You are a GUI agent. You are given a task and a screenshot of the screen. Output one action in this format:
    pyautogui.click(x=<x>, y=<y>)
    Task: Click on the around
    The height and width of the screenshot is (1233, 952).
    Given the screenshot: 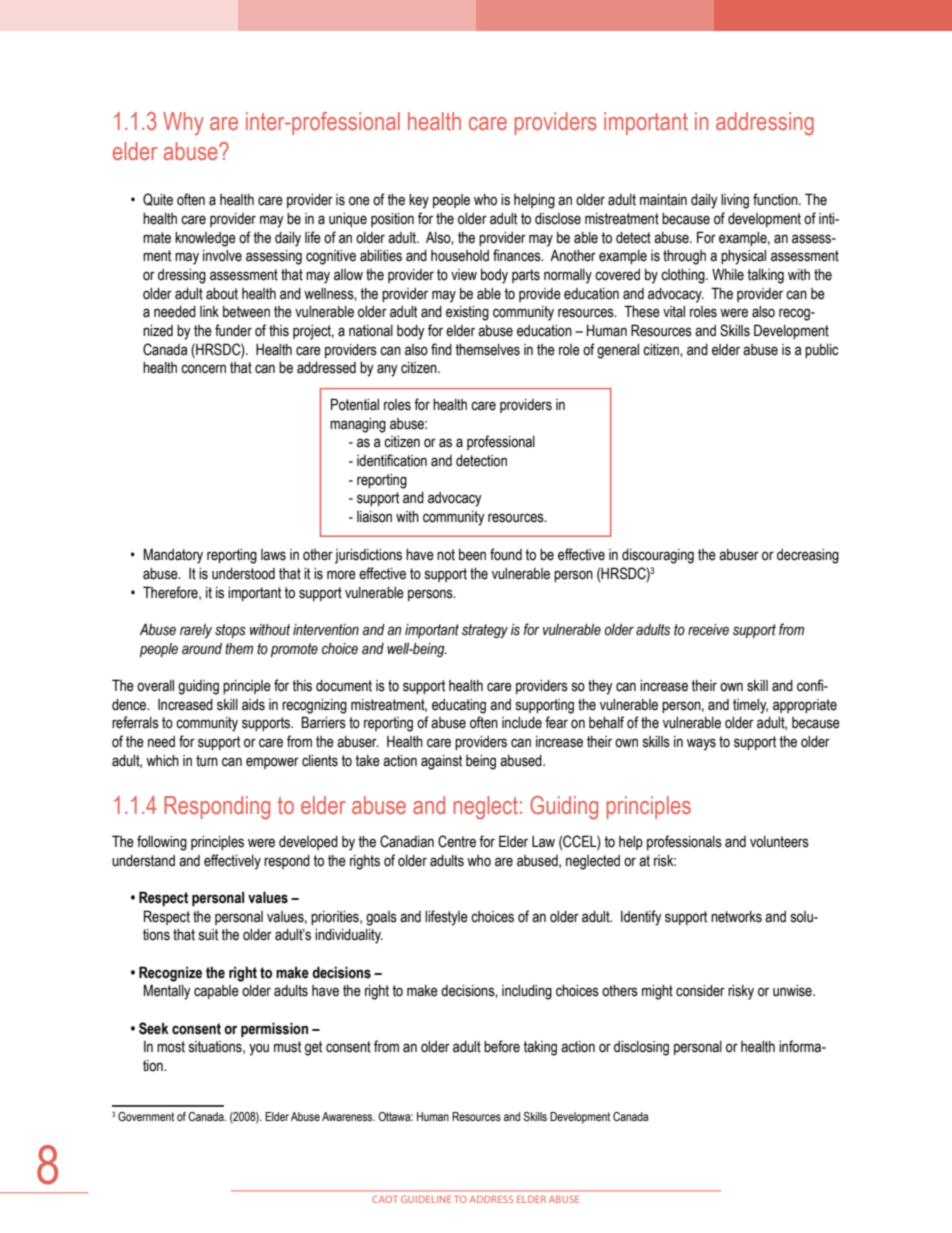 What is the action you would take?
    pyautogui.click(x=202, y=649)
